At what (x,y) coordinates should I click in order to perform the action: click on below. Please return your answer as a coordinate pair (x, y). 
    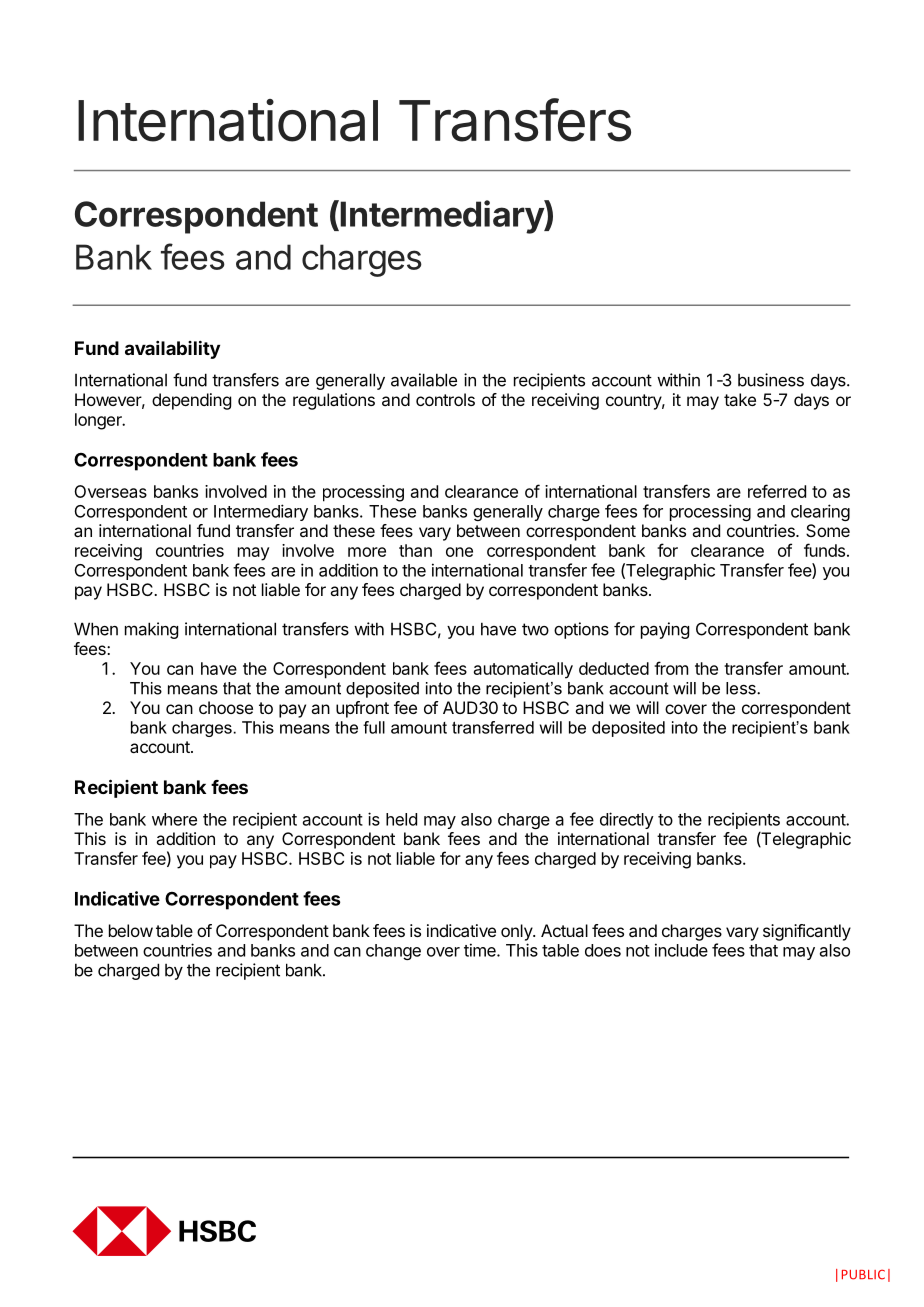
    Looking at the image, I should click on (131, 930).
